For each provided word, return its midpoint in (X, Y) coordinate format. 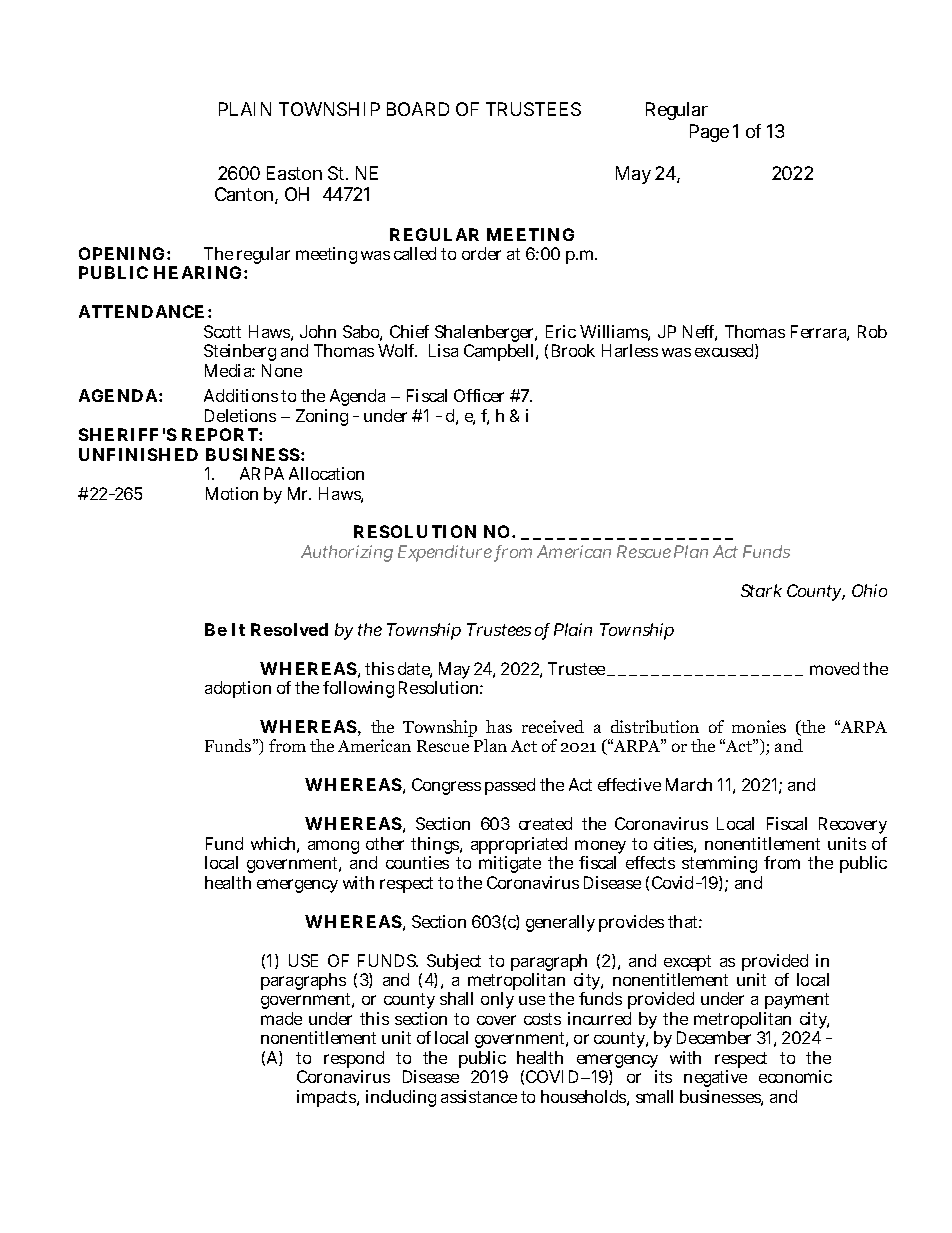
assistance (479, 1096)
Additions (241, 395)
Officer (479, 395)
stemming (719, 864)
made (281, 1018)
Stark (761, 590)
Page (709, 133)
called (415, 253)
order (481, 253)
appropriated (519, 847)
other (385, 843)
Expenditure (445, 553)
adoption (238, 689)
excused (724, 350)
